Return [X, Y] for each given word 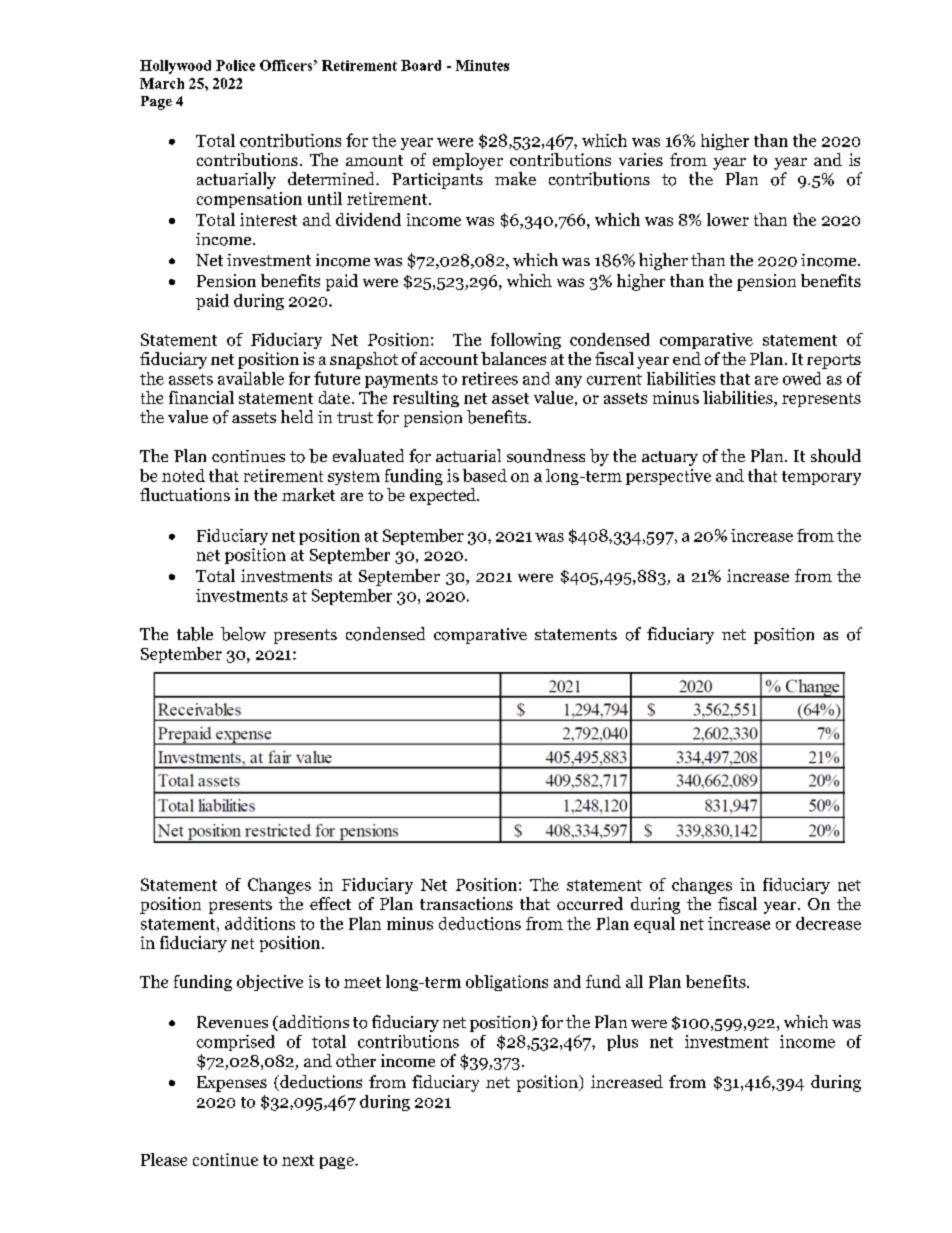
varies [641, 159]
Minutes [482, 65]
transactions [466, 903]
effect [330, 903]
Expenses [232, 1084]
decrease [828, 923]
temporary [821, 478]
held [297, 416]
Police [235, 65]
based [485, 475]
